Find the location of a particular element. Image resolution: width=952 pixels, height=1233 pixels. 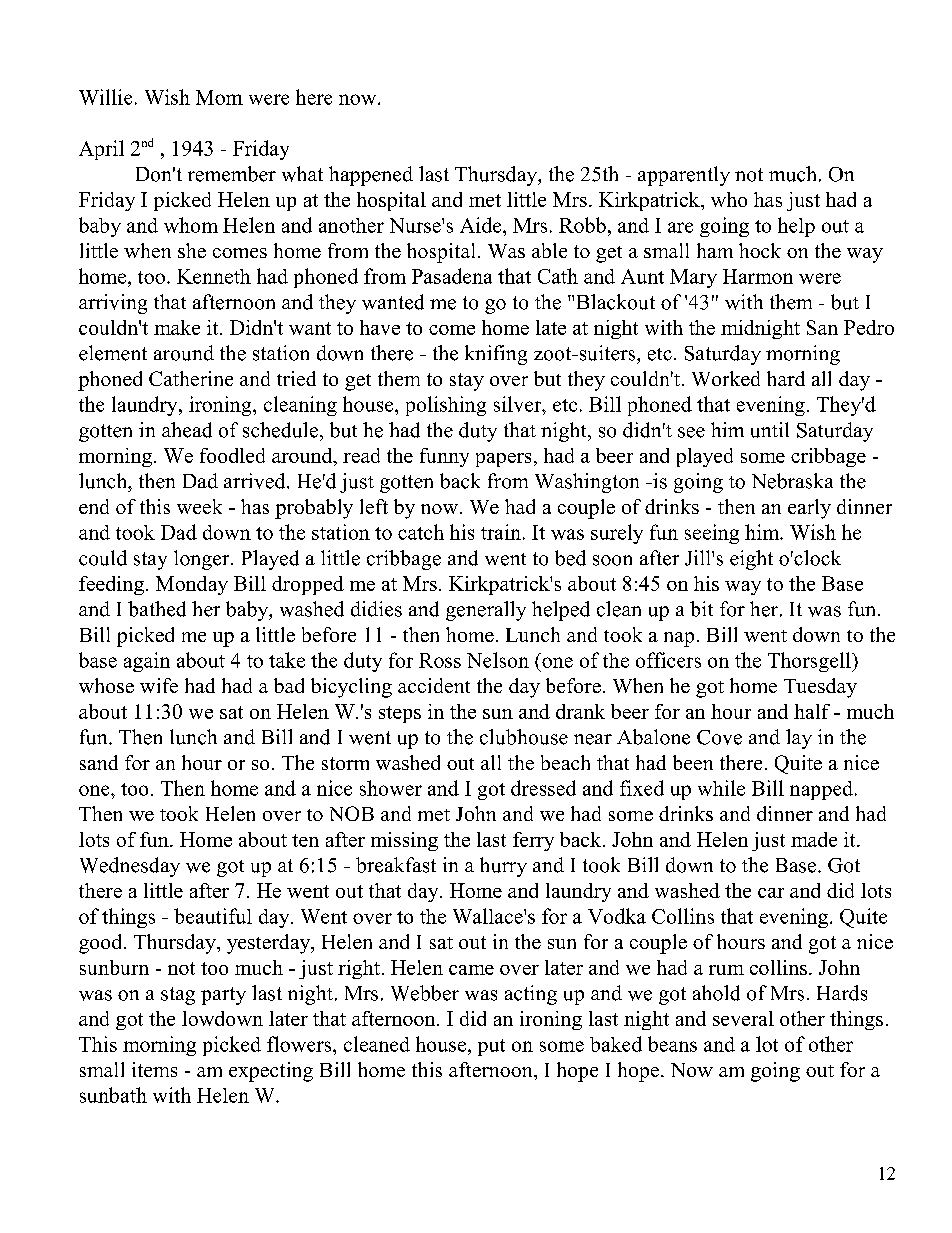

happened is located at coordinates (371, 176).
